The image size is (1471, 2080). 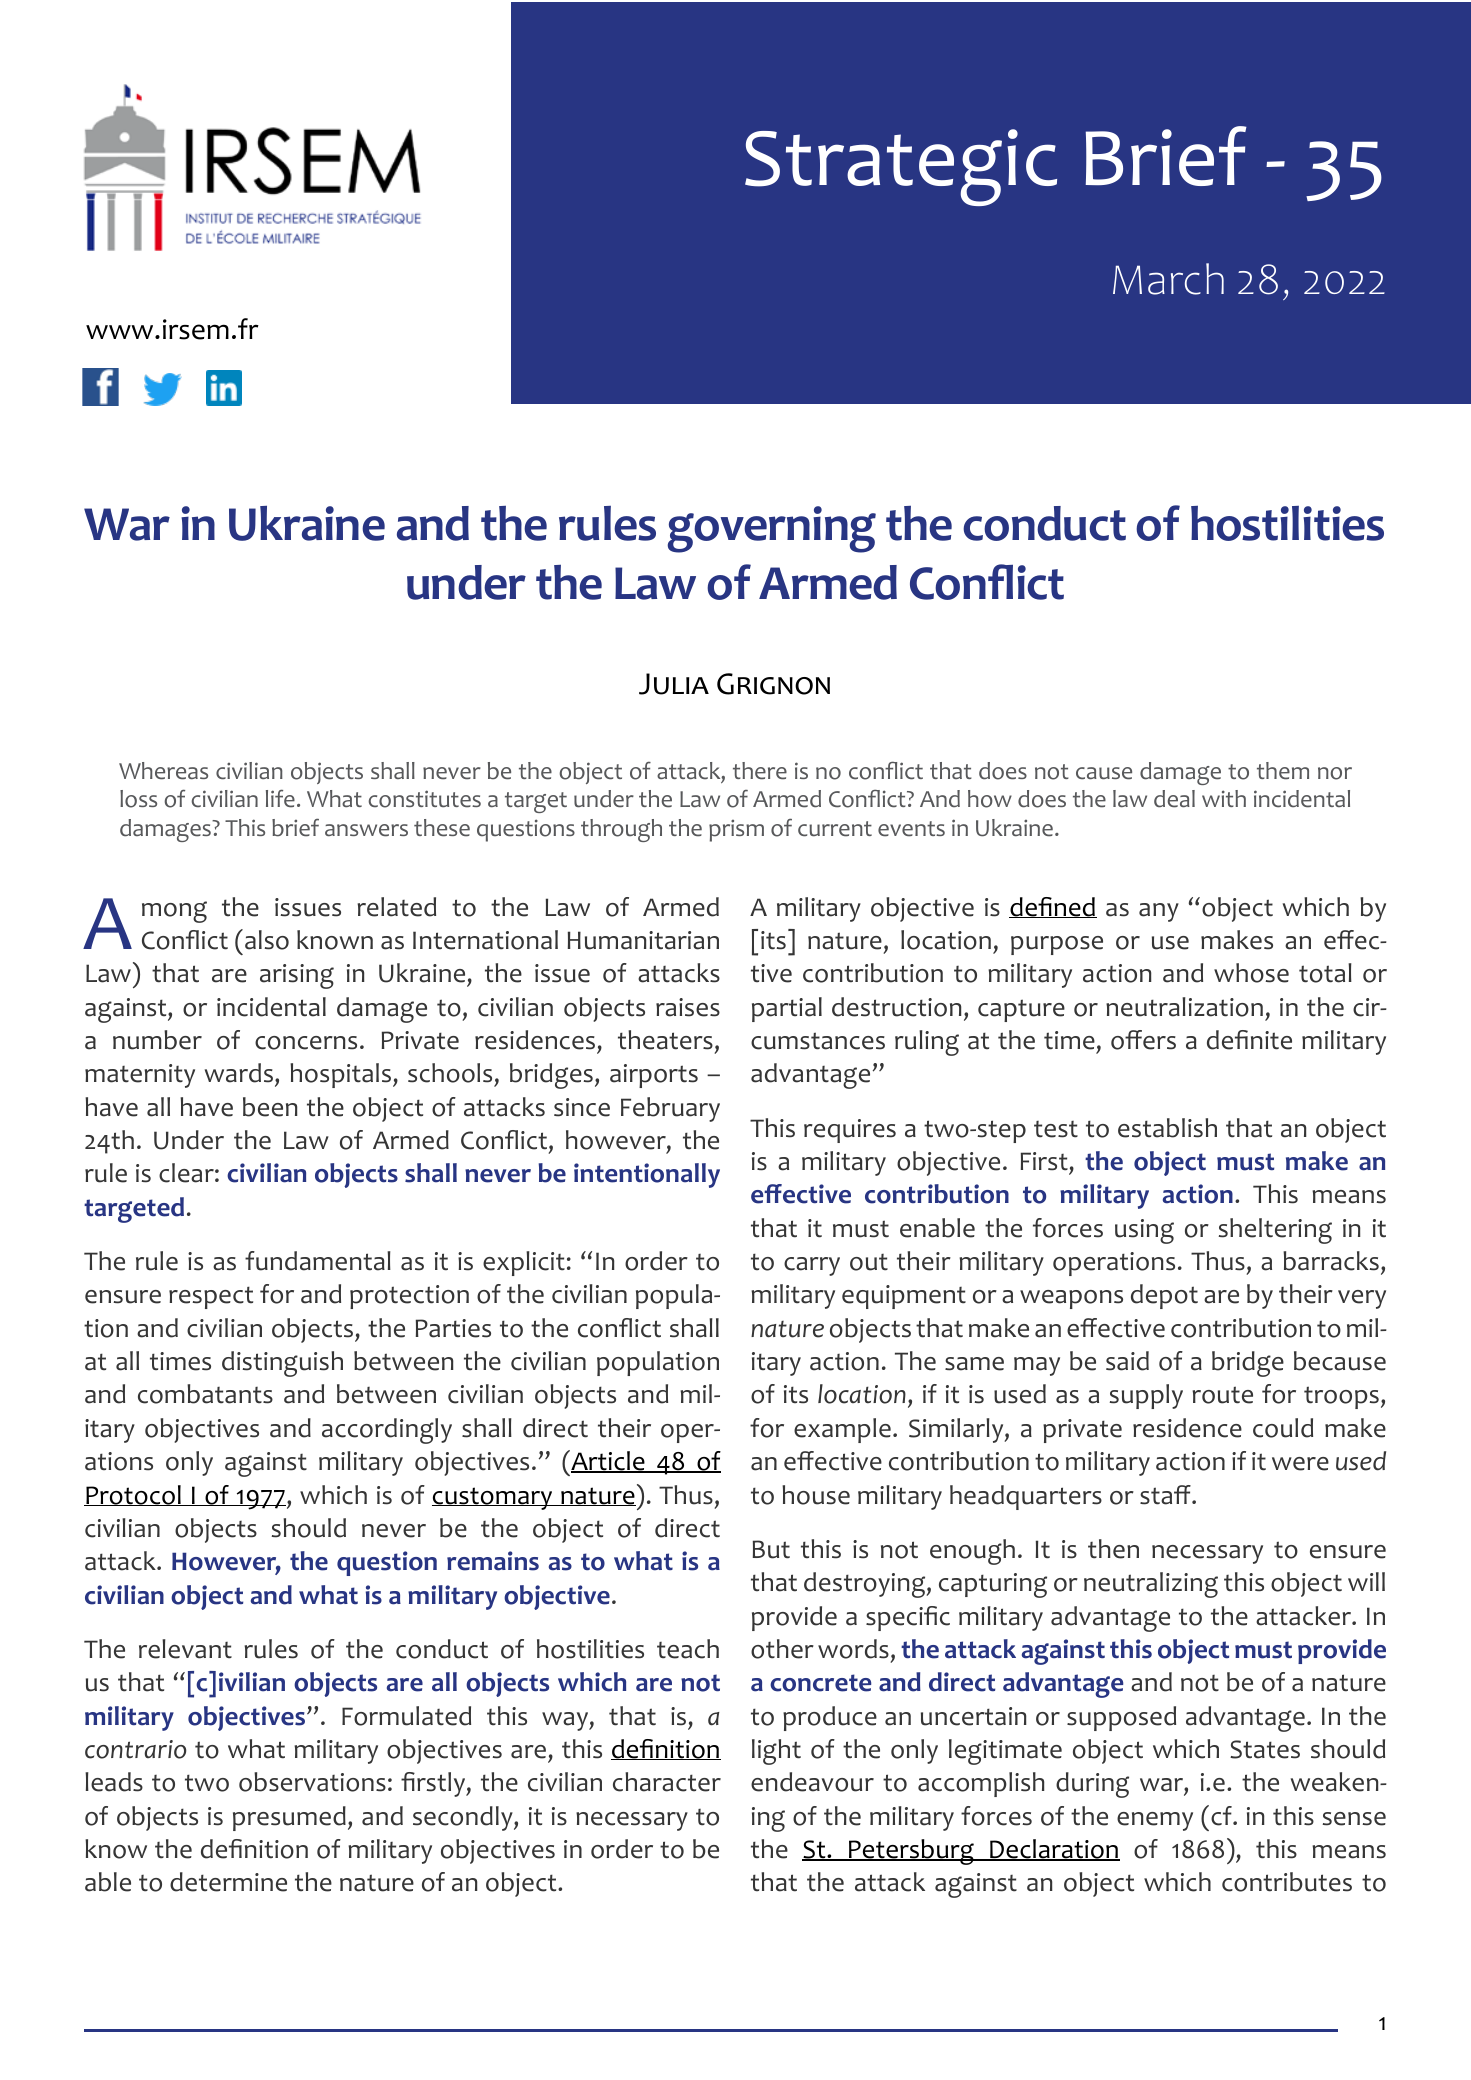 What do you see at coordinates (772, 529) in the screenshot?
I see `governing` at bounding box center [772, 529].
